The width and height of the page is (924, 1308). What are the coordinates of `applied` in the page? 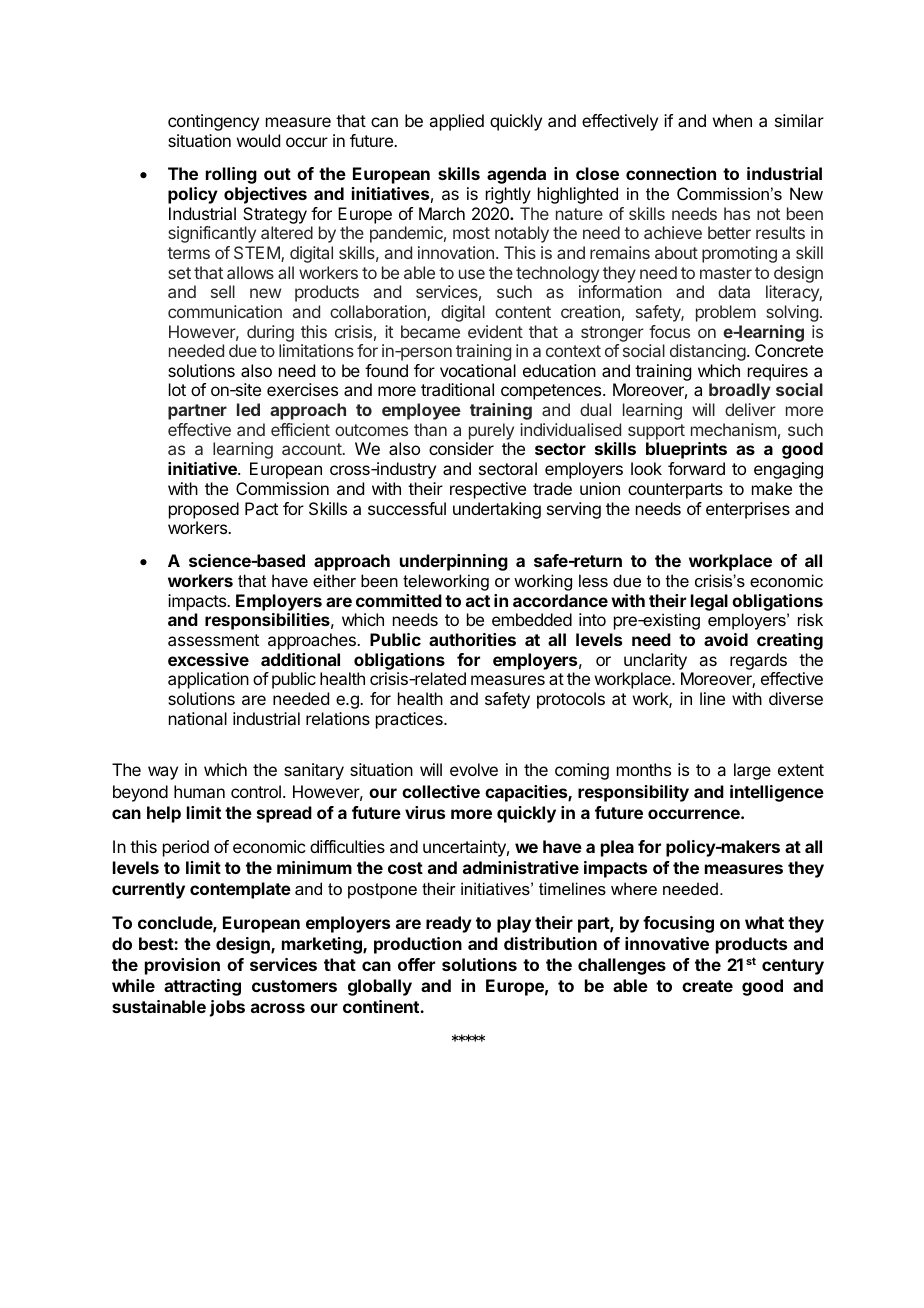 It's located at (456, 122).
